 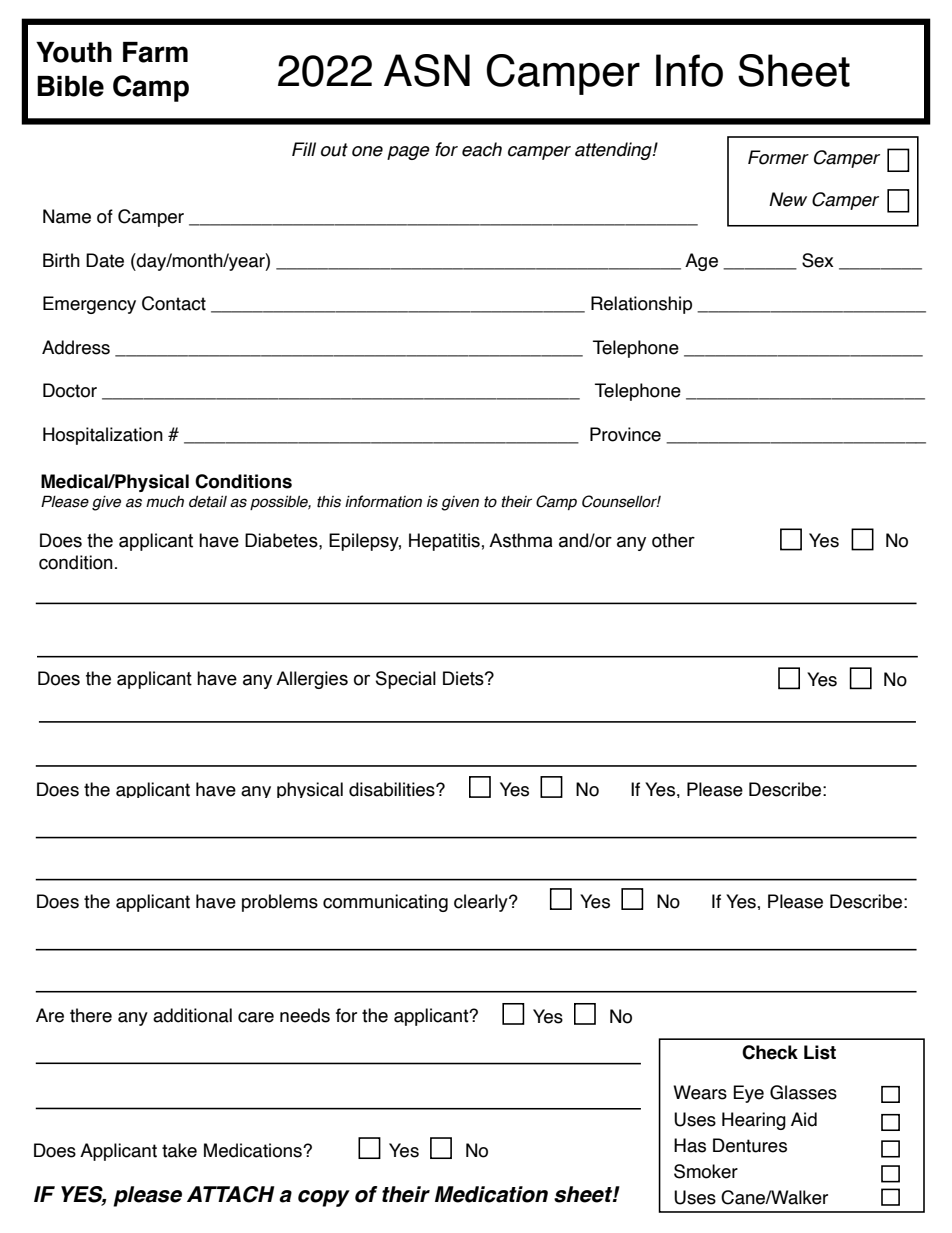 I want to click on Former, so click(x=778, y=157).
